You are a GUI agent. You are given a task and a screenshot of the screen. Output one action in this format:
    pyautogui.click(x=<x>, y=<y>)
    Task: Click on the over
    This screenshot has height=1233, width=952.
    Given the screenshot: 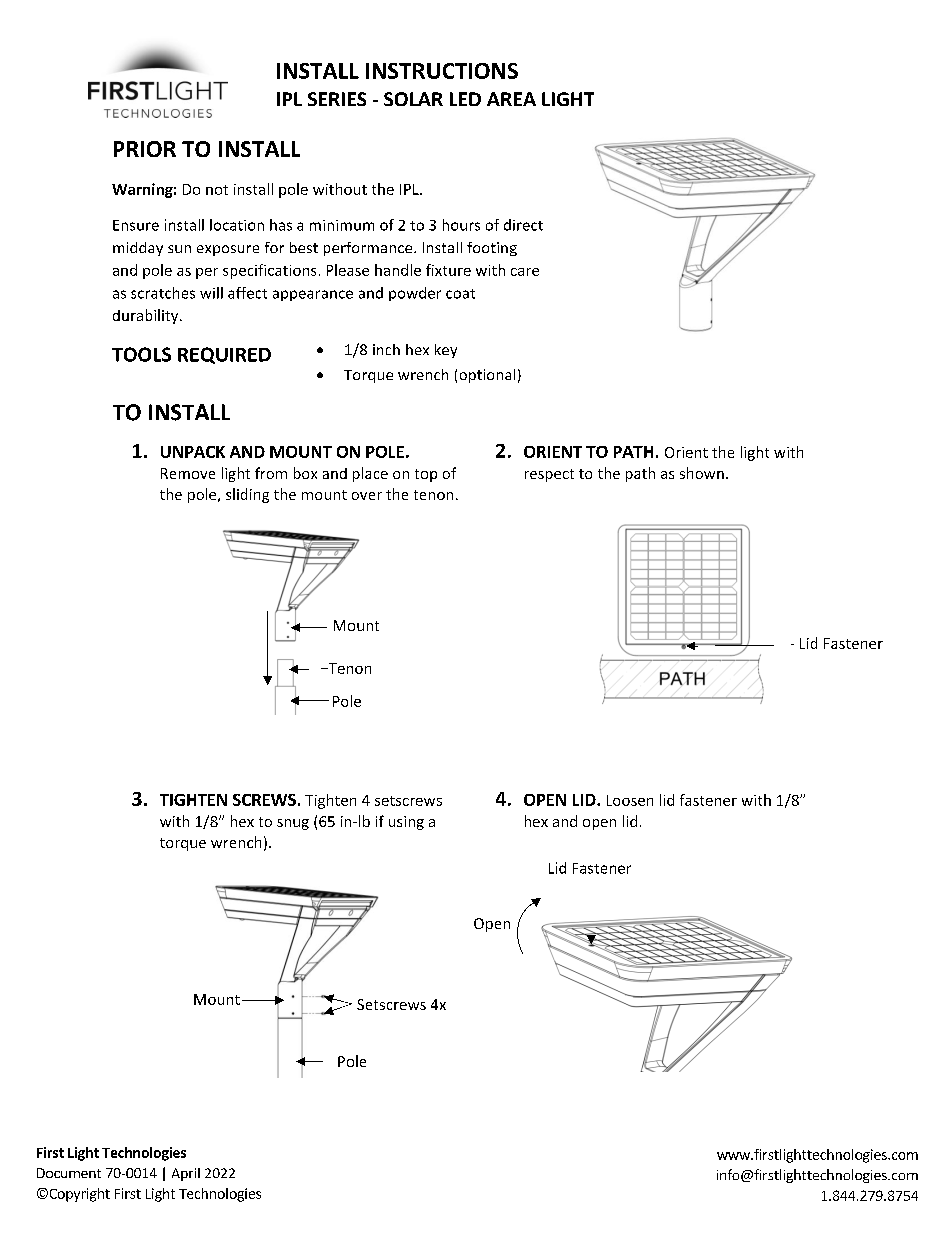 What is the action you would take?
    pyautogui.click(x=367, y=496)
